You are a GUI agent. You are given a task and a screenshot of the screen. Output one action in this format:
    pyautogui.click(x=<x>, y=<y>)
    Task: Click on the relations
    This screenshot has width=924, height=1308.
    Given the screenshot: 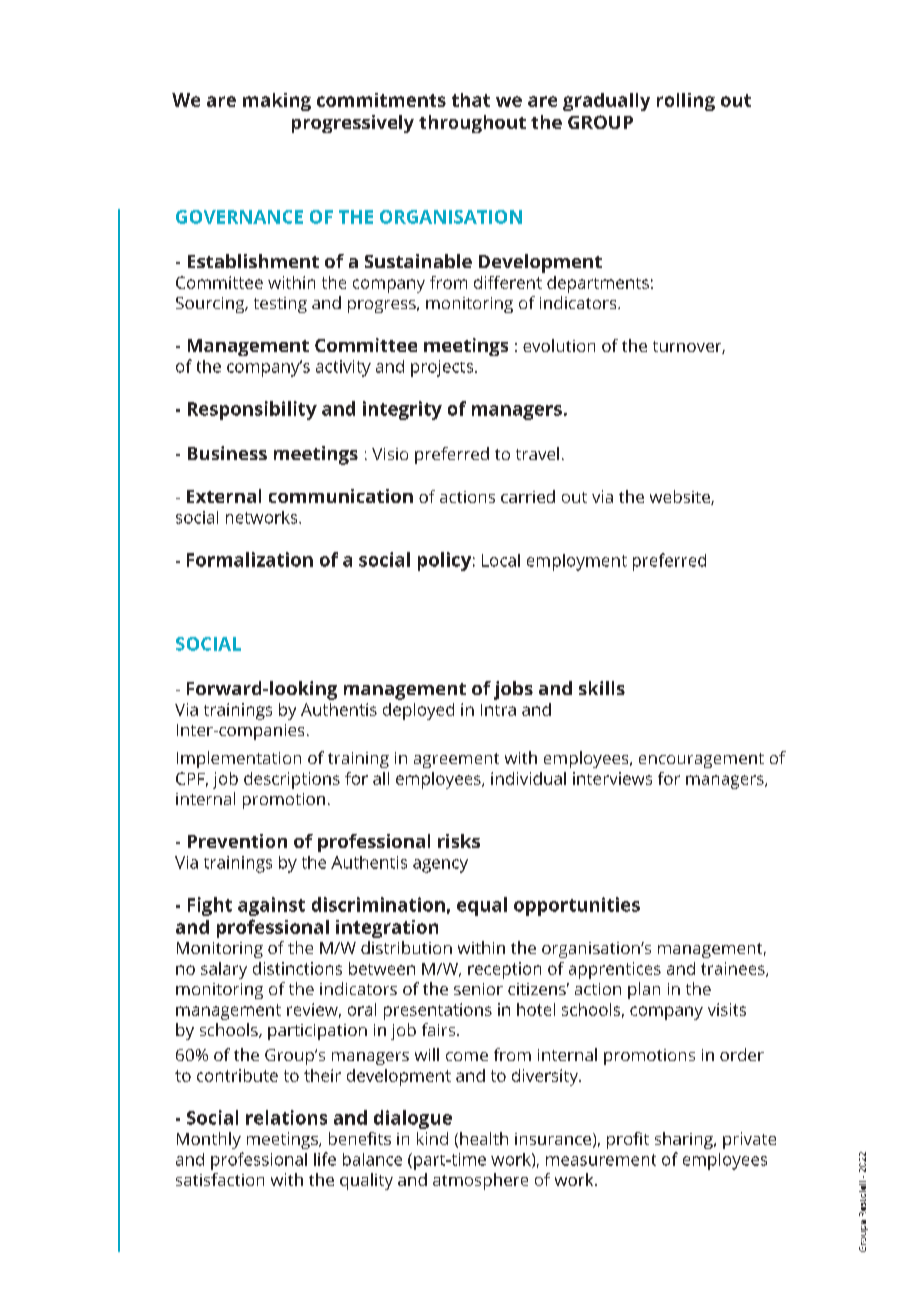 What is the action you would take?
    pyautogui.click(x=286, y=1117)
